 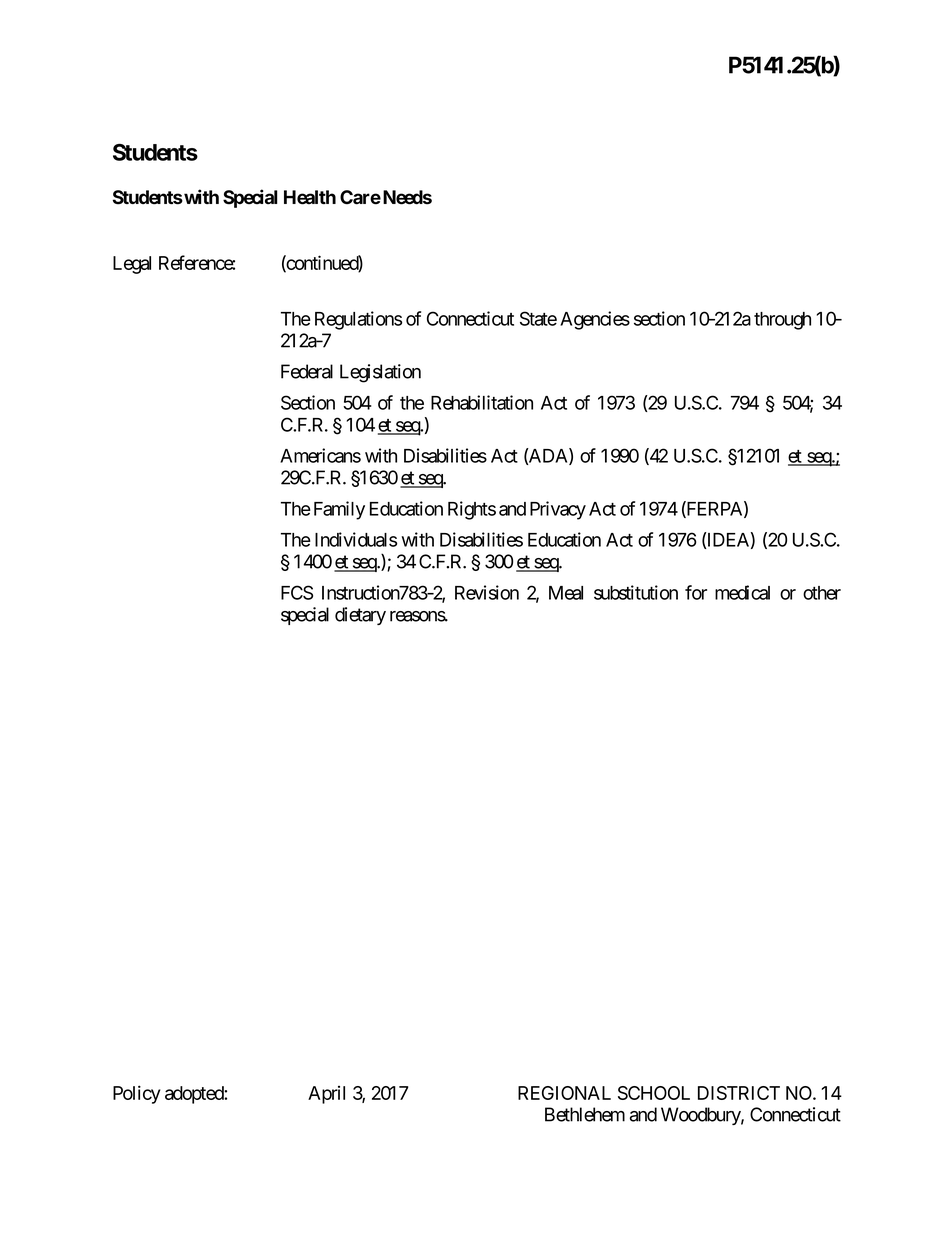 What do you see at coordinates (595, 320) in the screenshot?
I see `Agencies` at bounding box center [595, 320].
